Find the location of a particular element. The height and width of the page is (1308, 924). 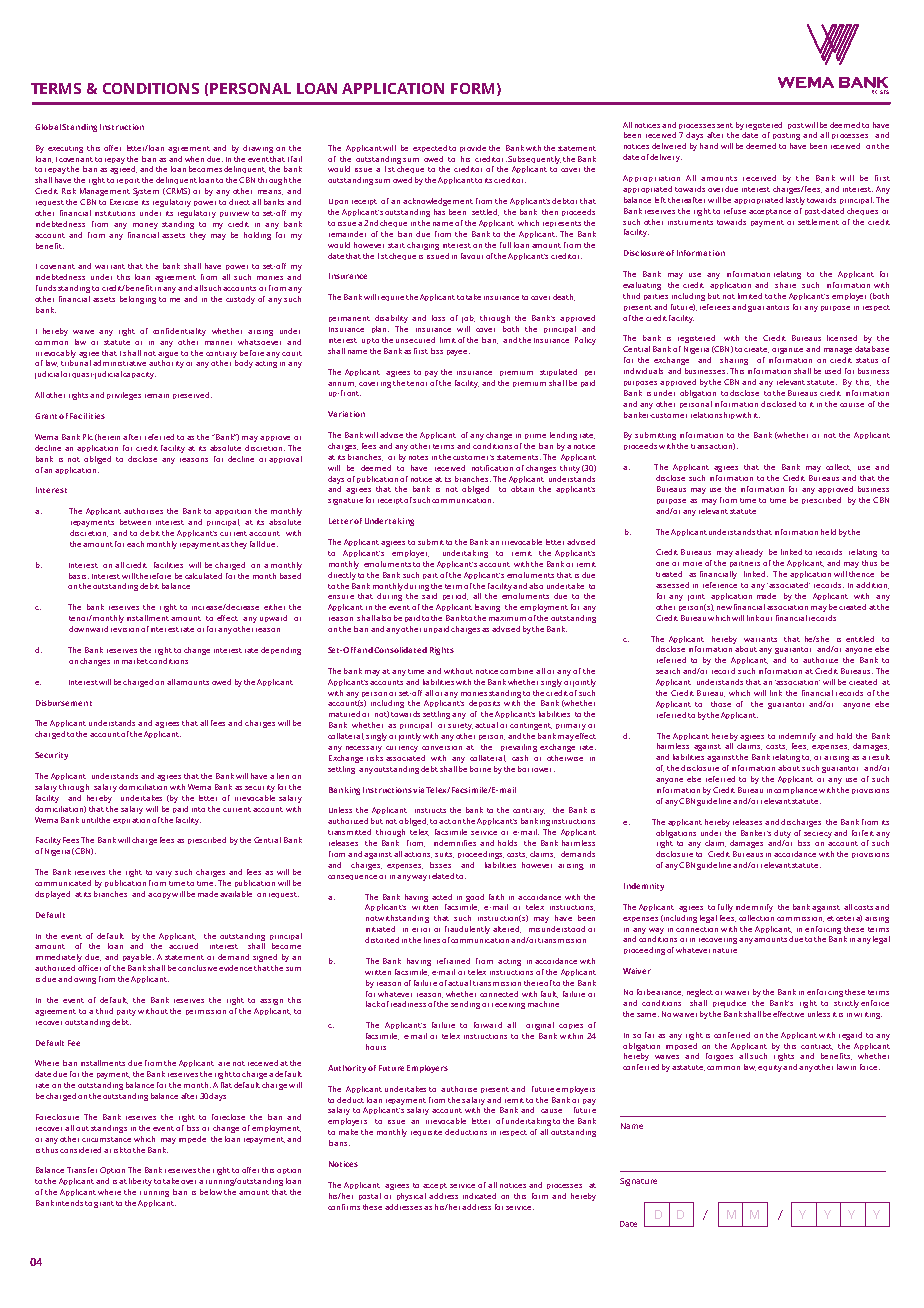

provide is located at coordinates (473, 148).
